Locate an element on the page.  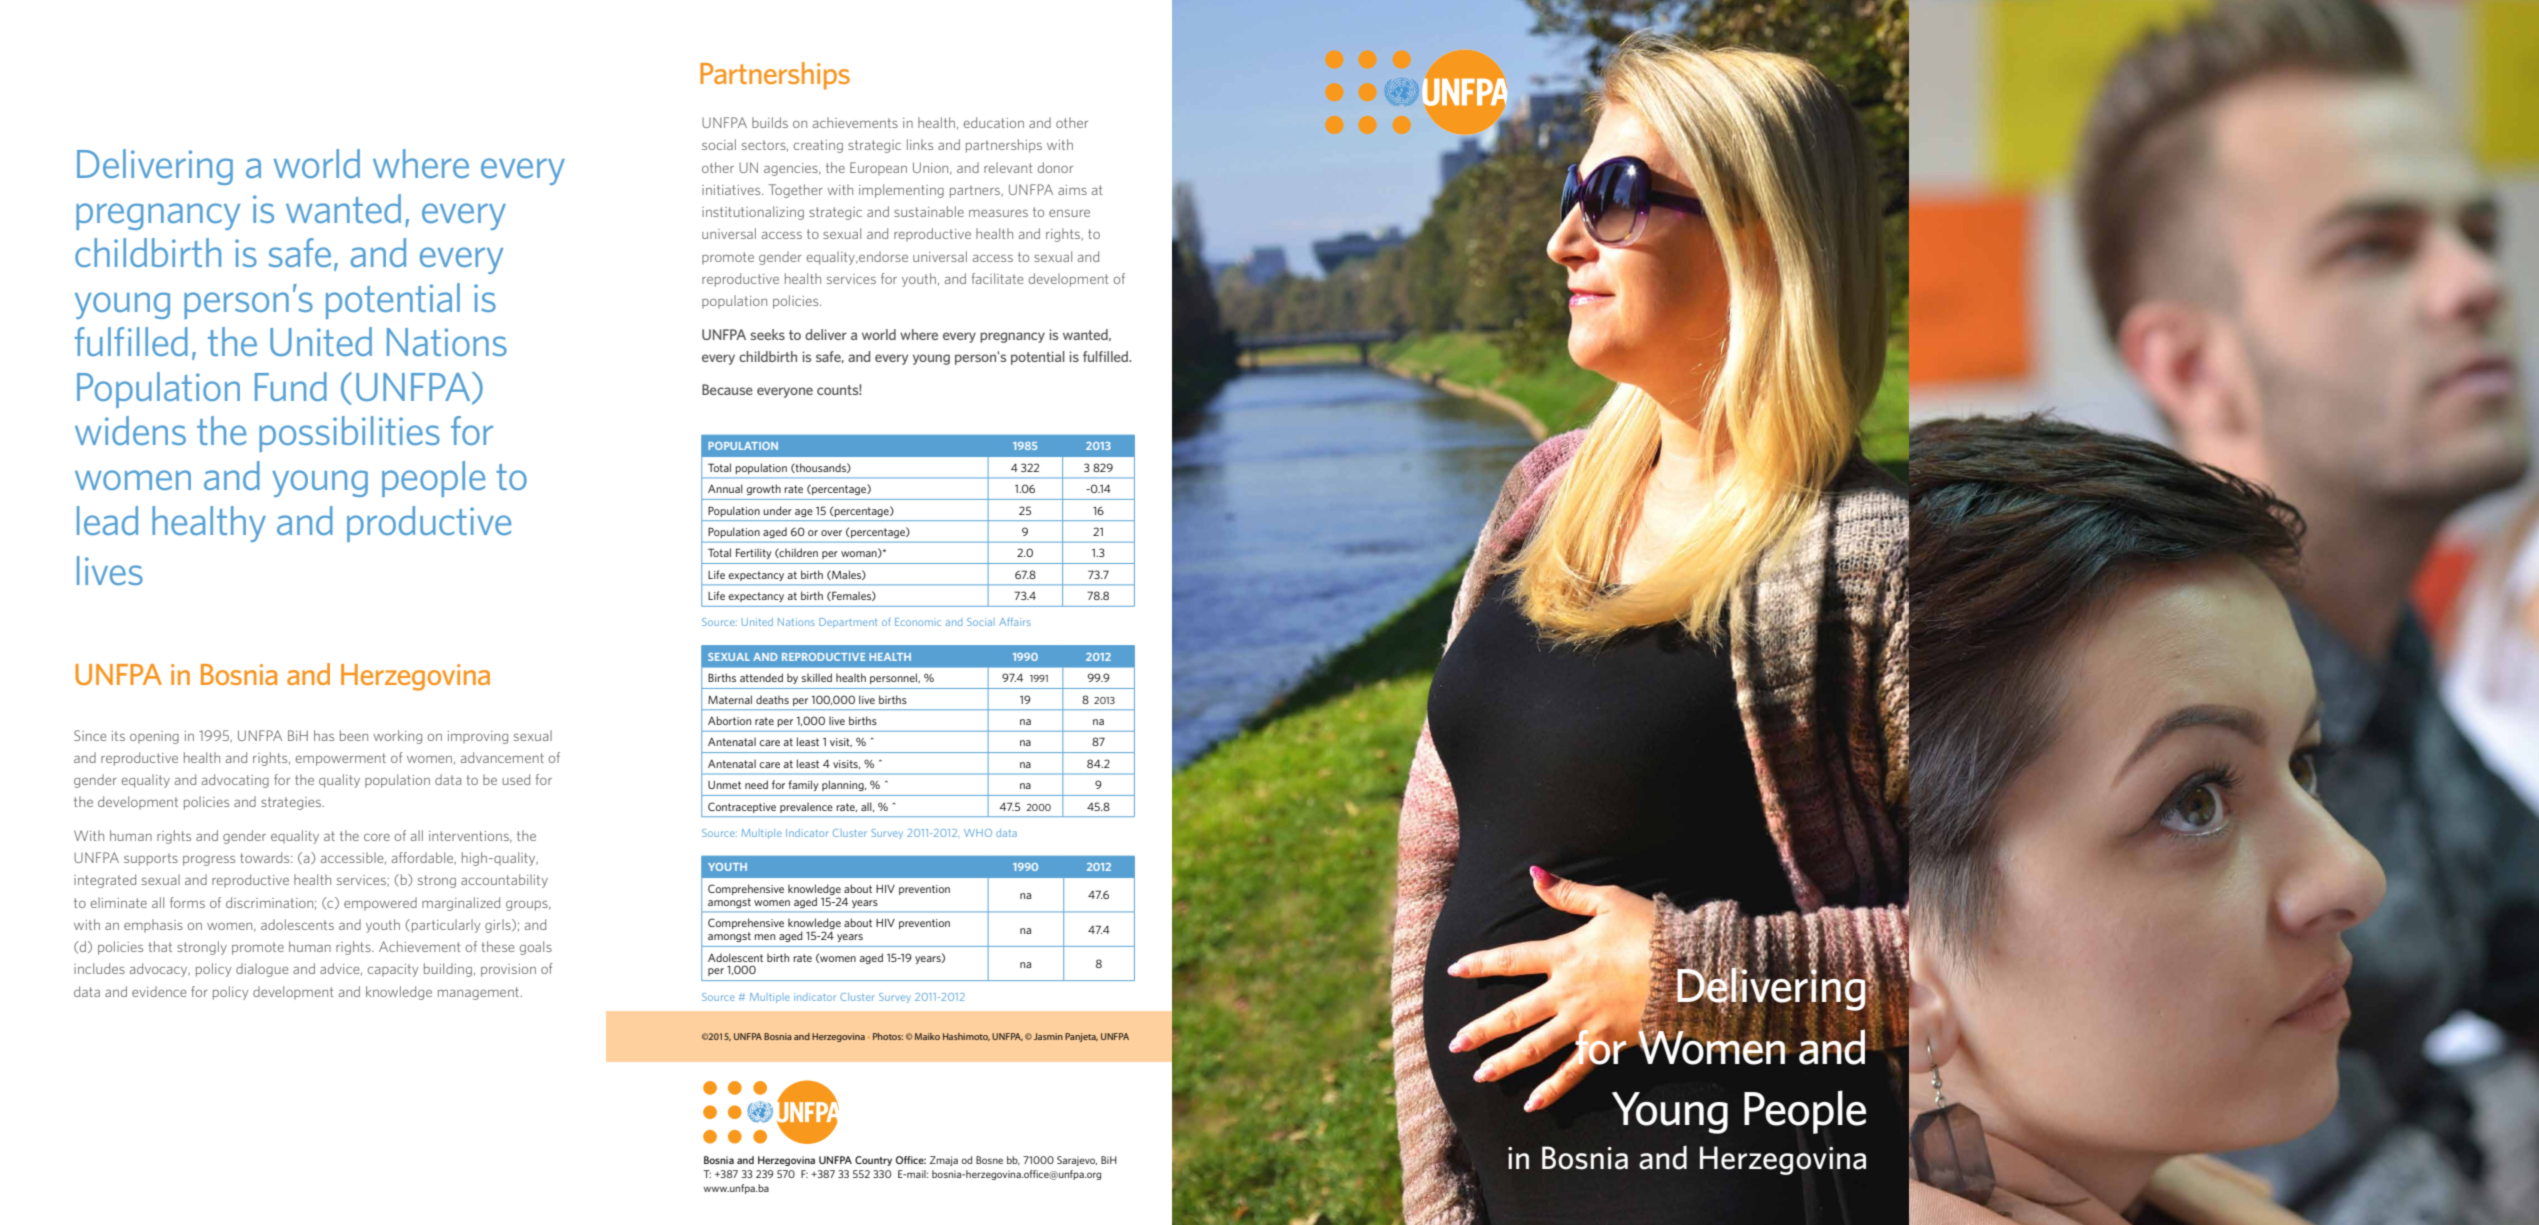
evidence is located at coordinates (159, 991).
